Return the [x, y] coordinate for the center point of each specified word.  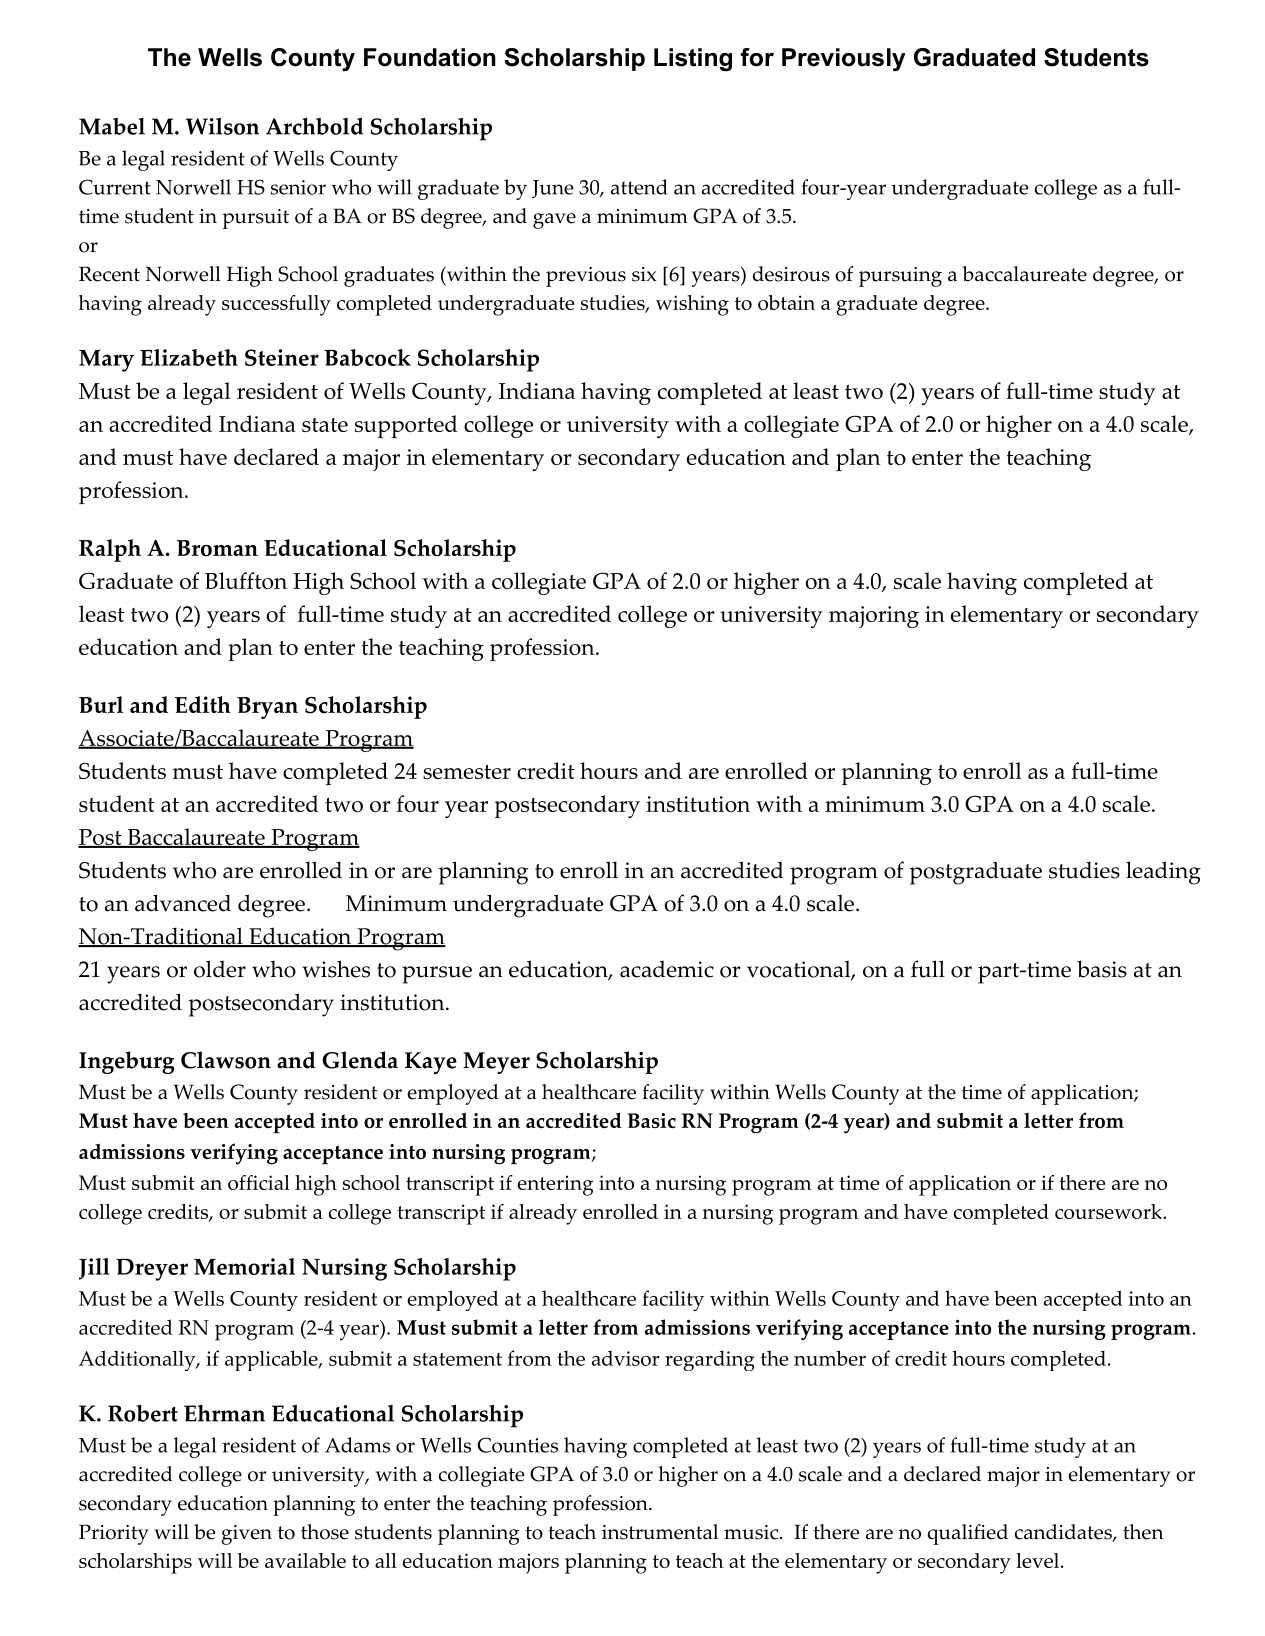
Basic [652, 1120]
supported [406, 426]
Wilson [222, 126]
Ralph [110, 550]
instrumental [660, 1532]
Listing [693, 60]
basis [1102, 969]
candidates [1064, 1533]
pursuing [900, 277]
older [220, 969]
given [246, 1535]
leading [1163, 873]
